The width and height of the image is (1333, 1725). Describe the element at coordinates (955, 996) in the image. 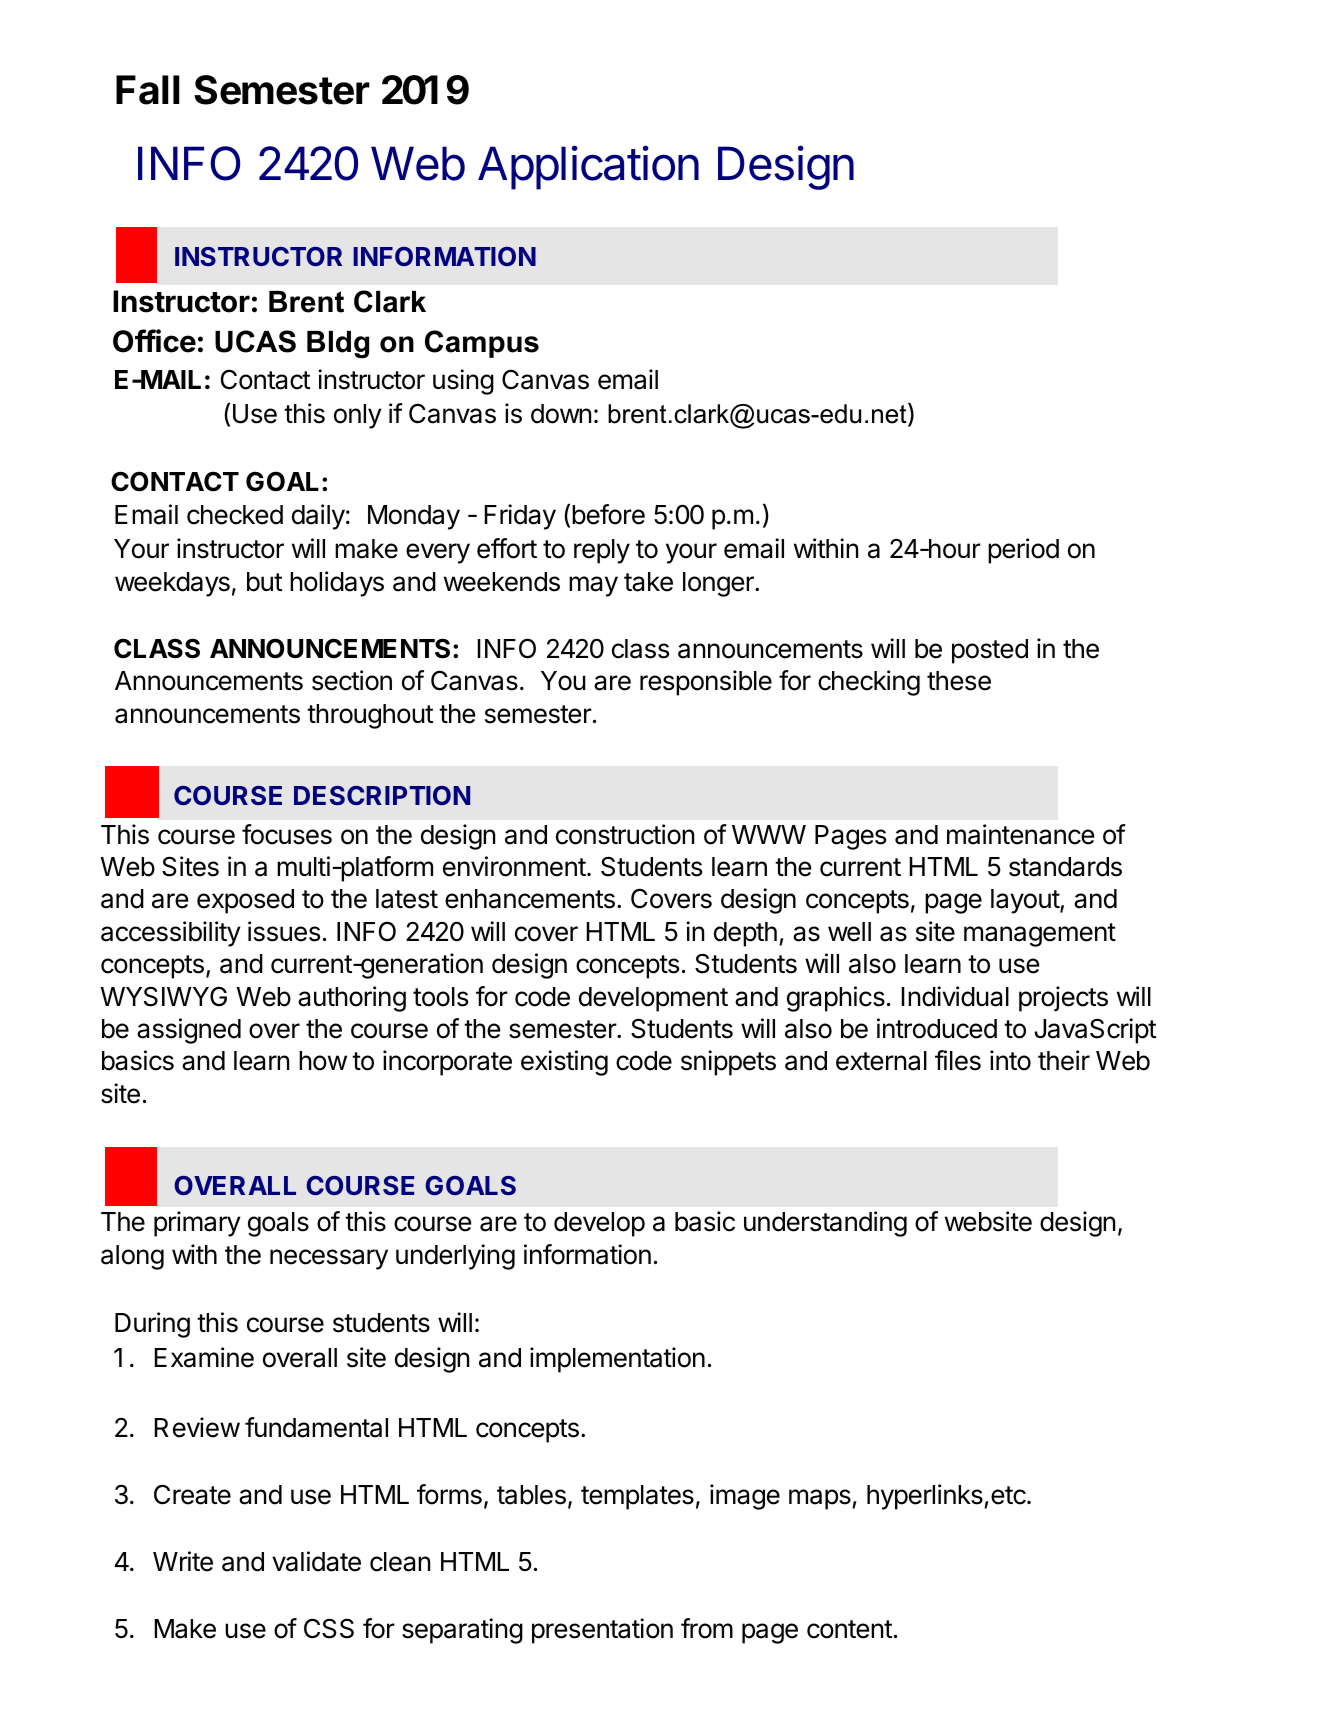

I see `Individual` at that location.
